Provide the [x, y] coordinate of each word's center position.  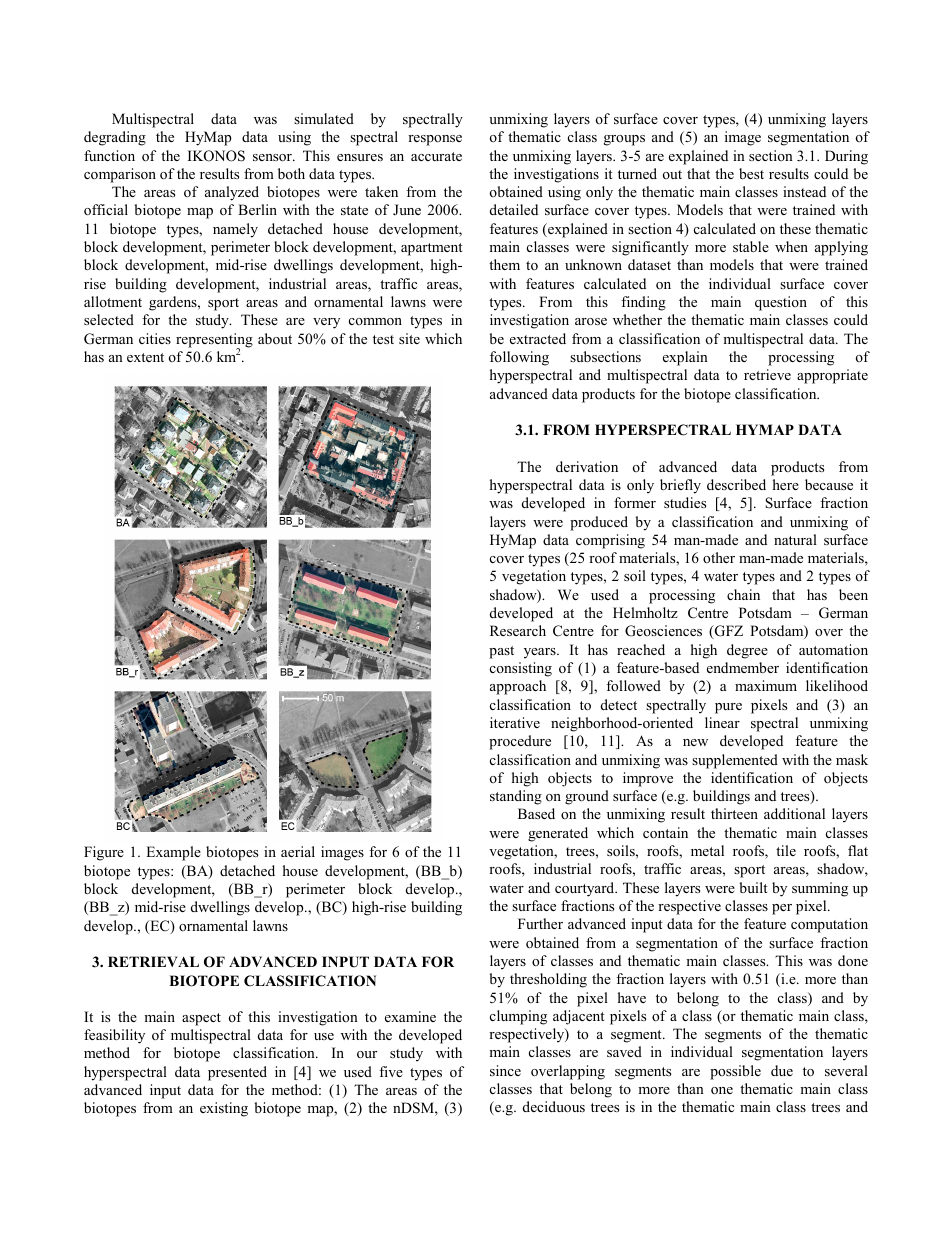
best [751, 173]
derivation [587, 466]
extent [145, 357]
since [505, 1070]
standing [516, 797]
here [786, 484]
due [782, 1070]
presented [237, 1073]
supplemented [735, 761]
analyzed [232, 193]
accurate [436, 156]
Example [173, 853]
